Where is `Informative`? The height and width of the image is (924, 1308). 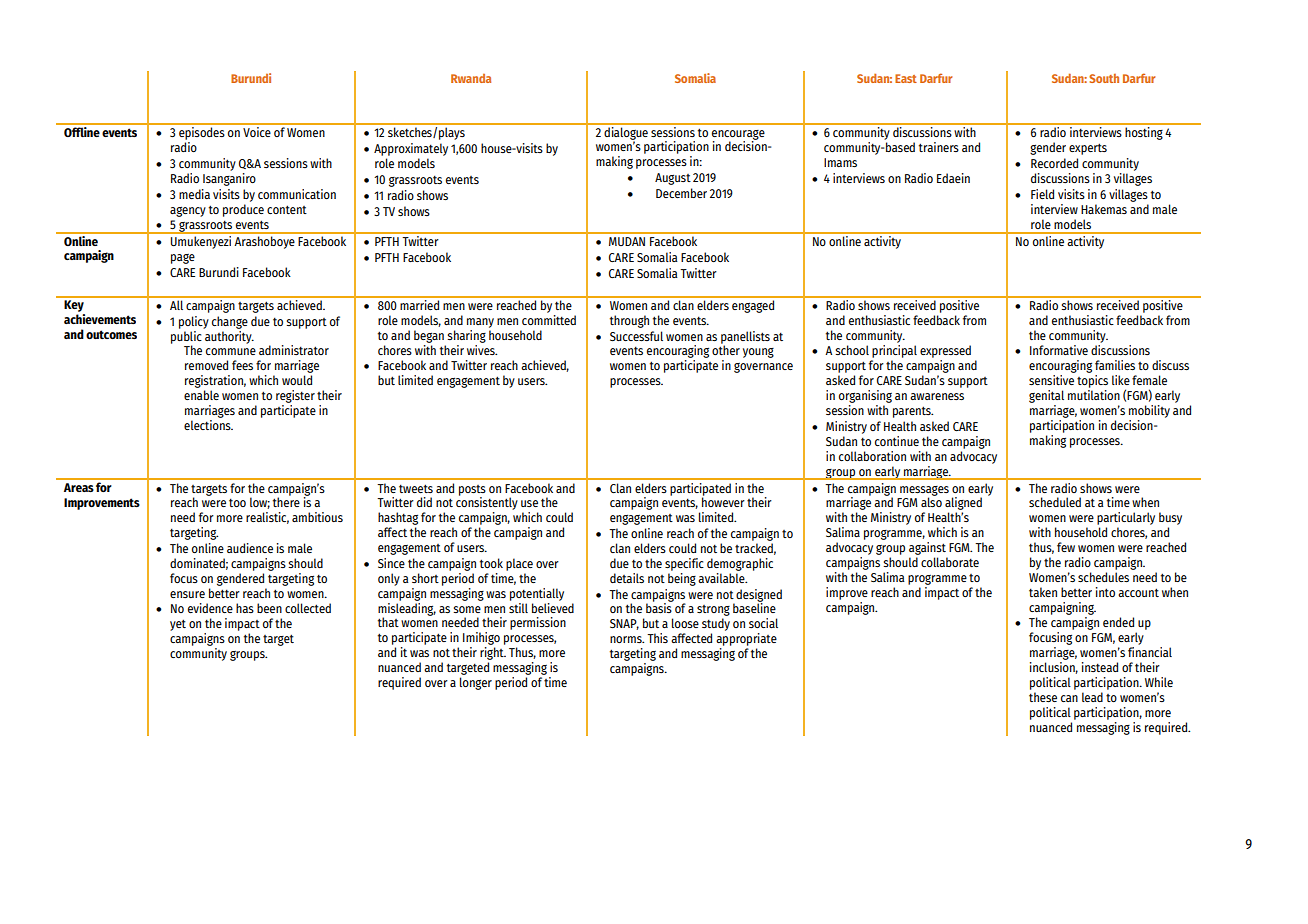 Informative is located at coordinates (1059, 350).
